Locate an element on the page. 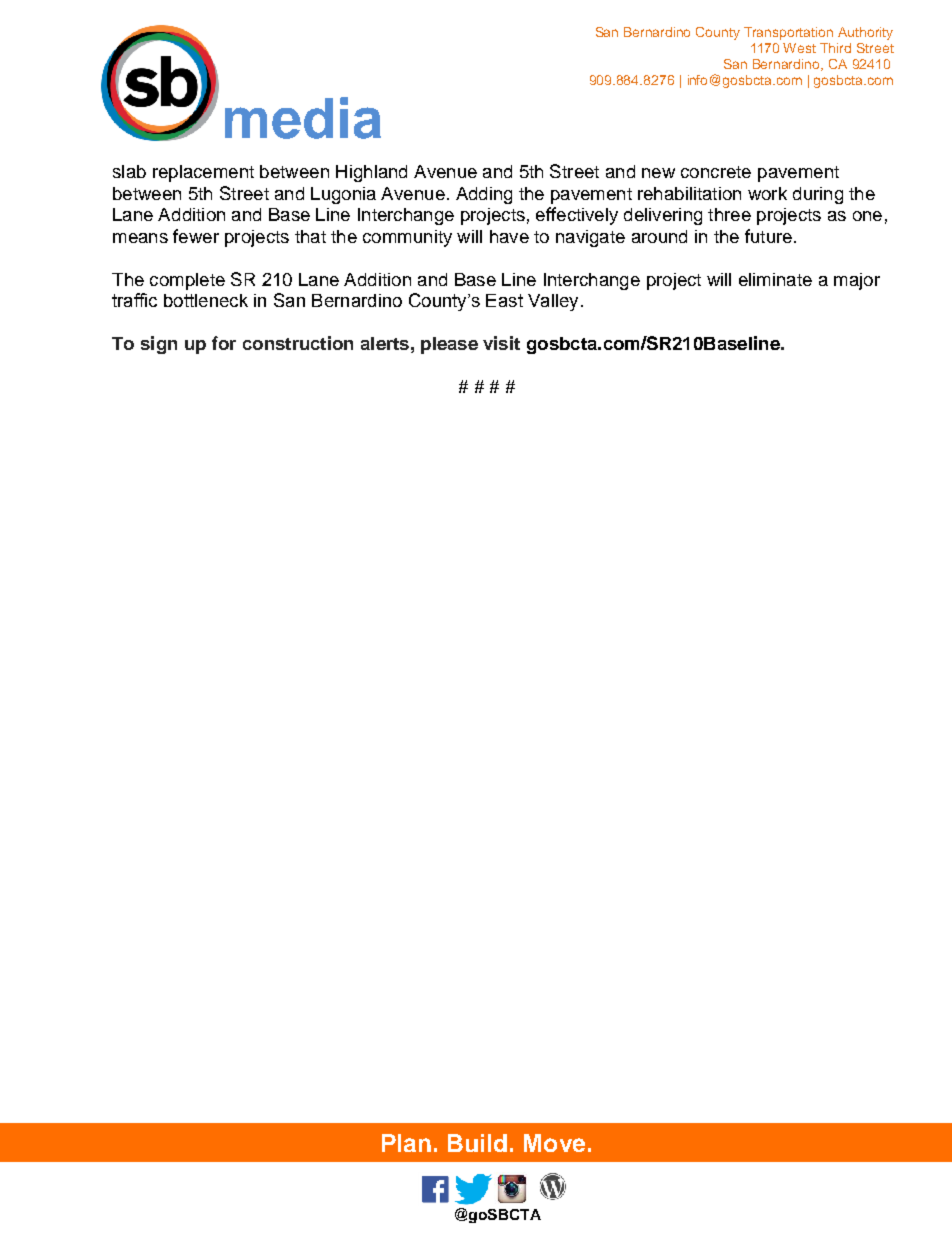  sign is located at coordinates (159, 345).
